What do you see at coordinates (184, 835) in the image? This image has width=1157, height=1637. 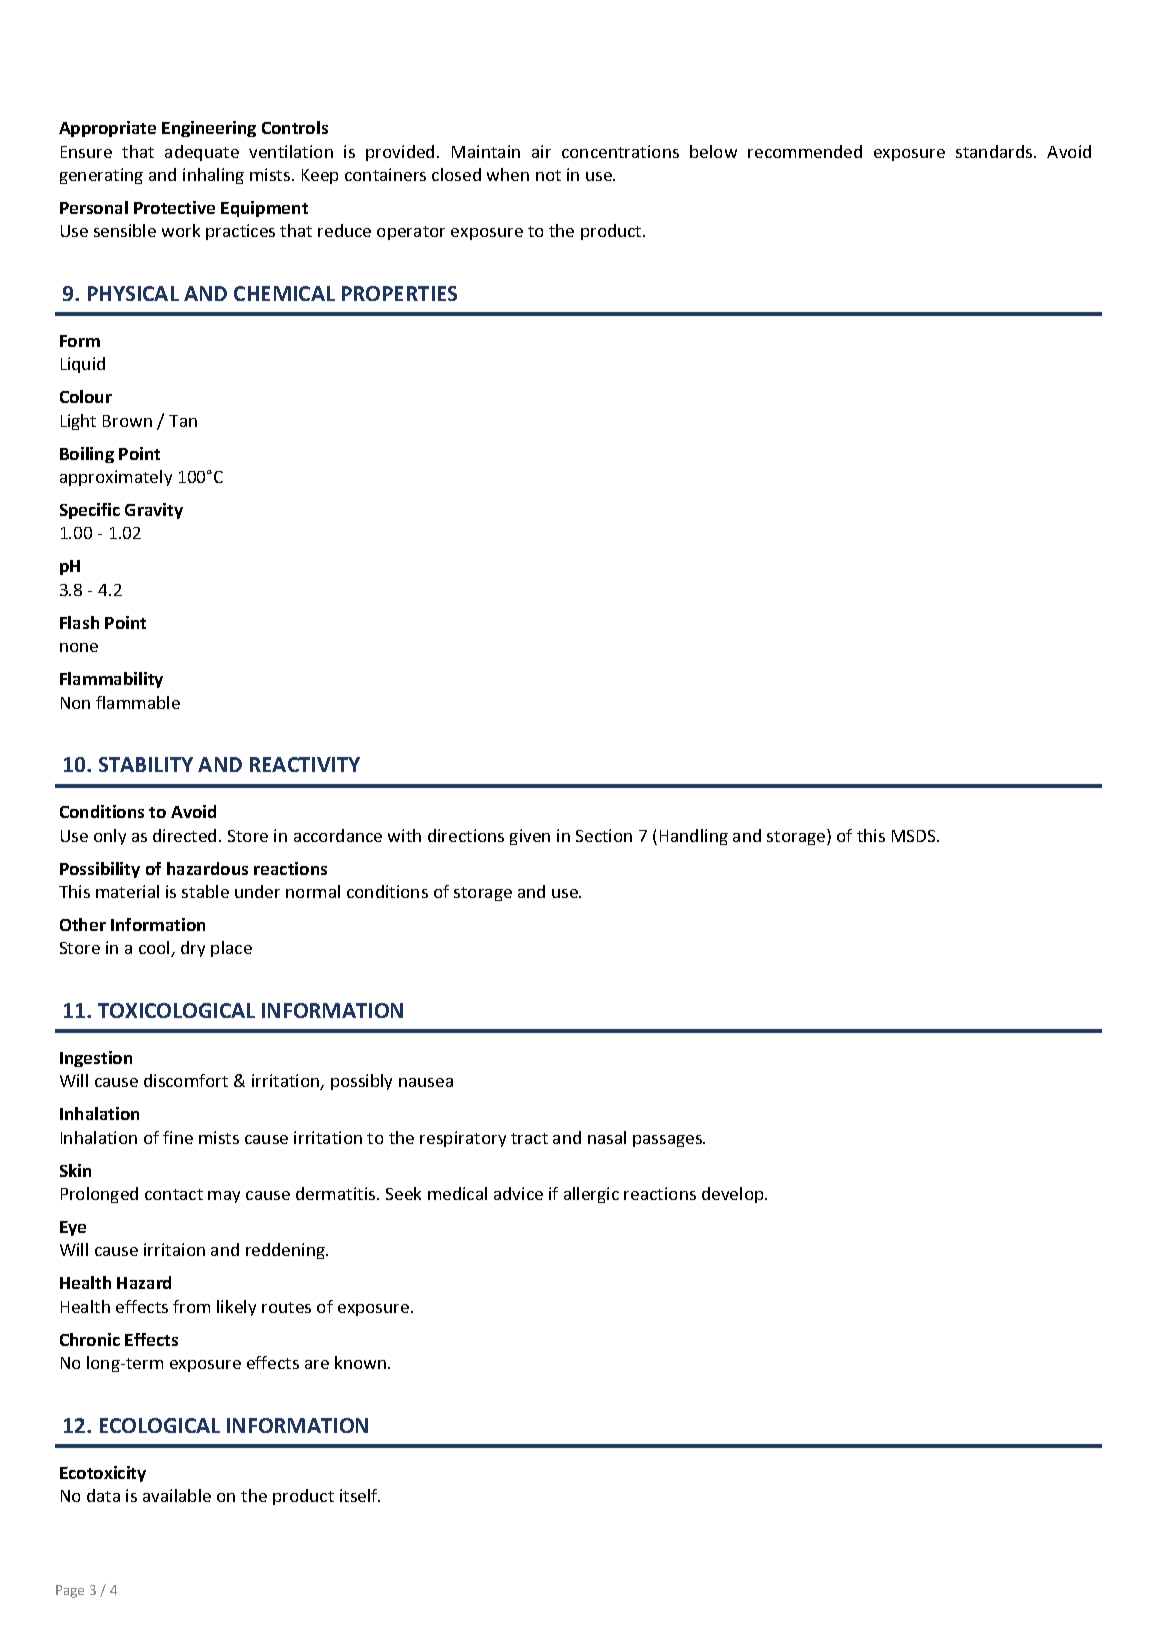 I see `directed` at bounding box center [184, 835].
